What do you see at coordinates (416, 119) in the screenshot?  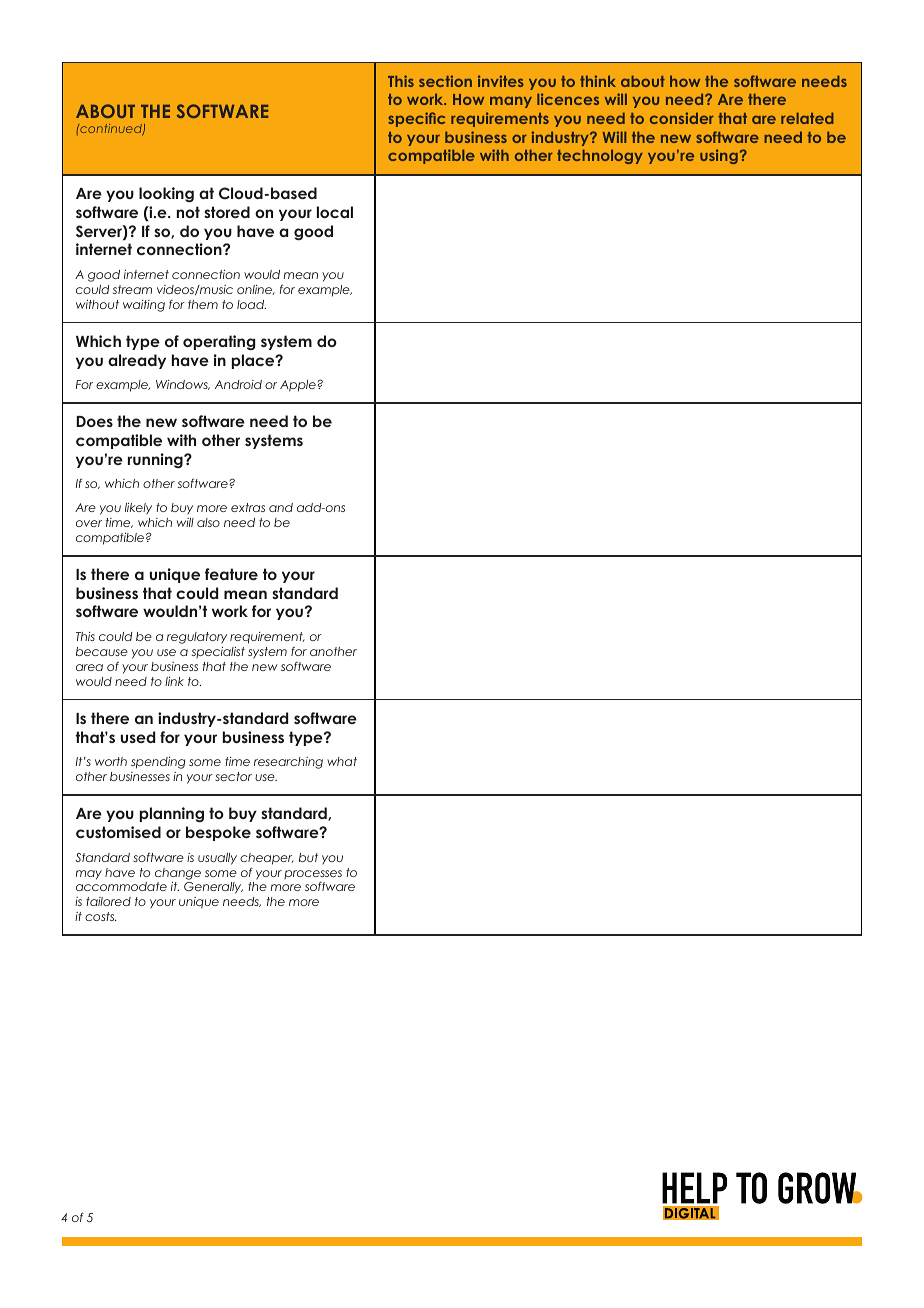 I see `specific` at bounding box center [416, 119].
